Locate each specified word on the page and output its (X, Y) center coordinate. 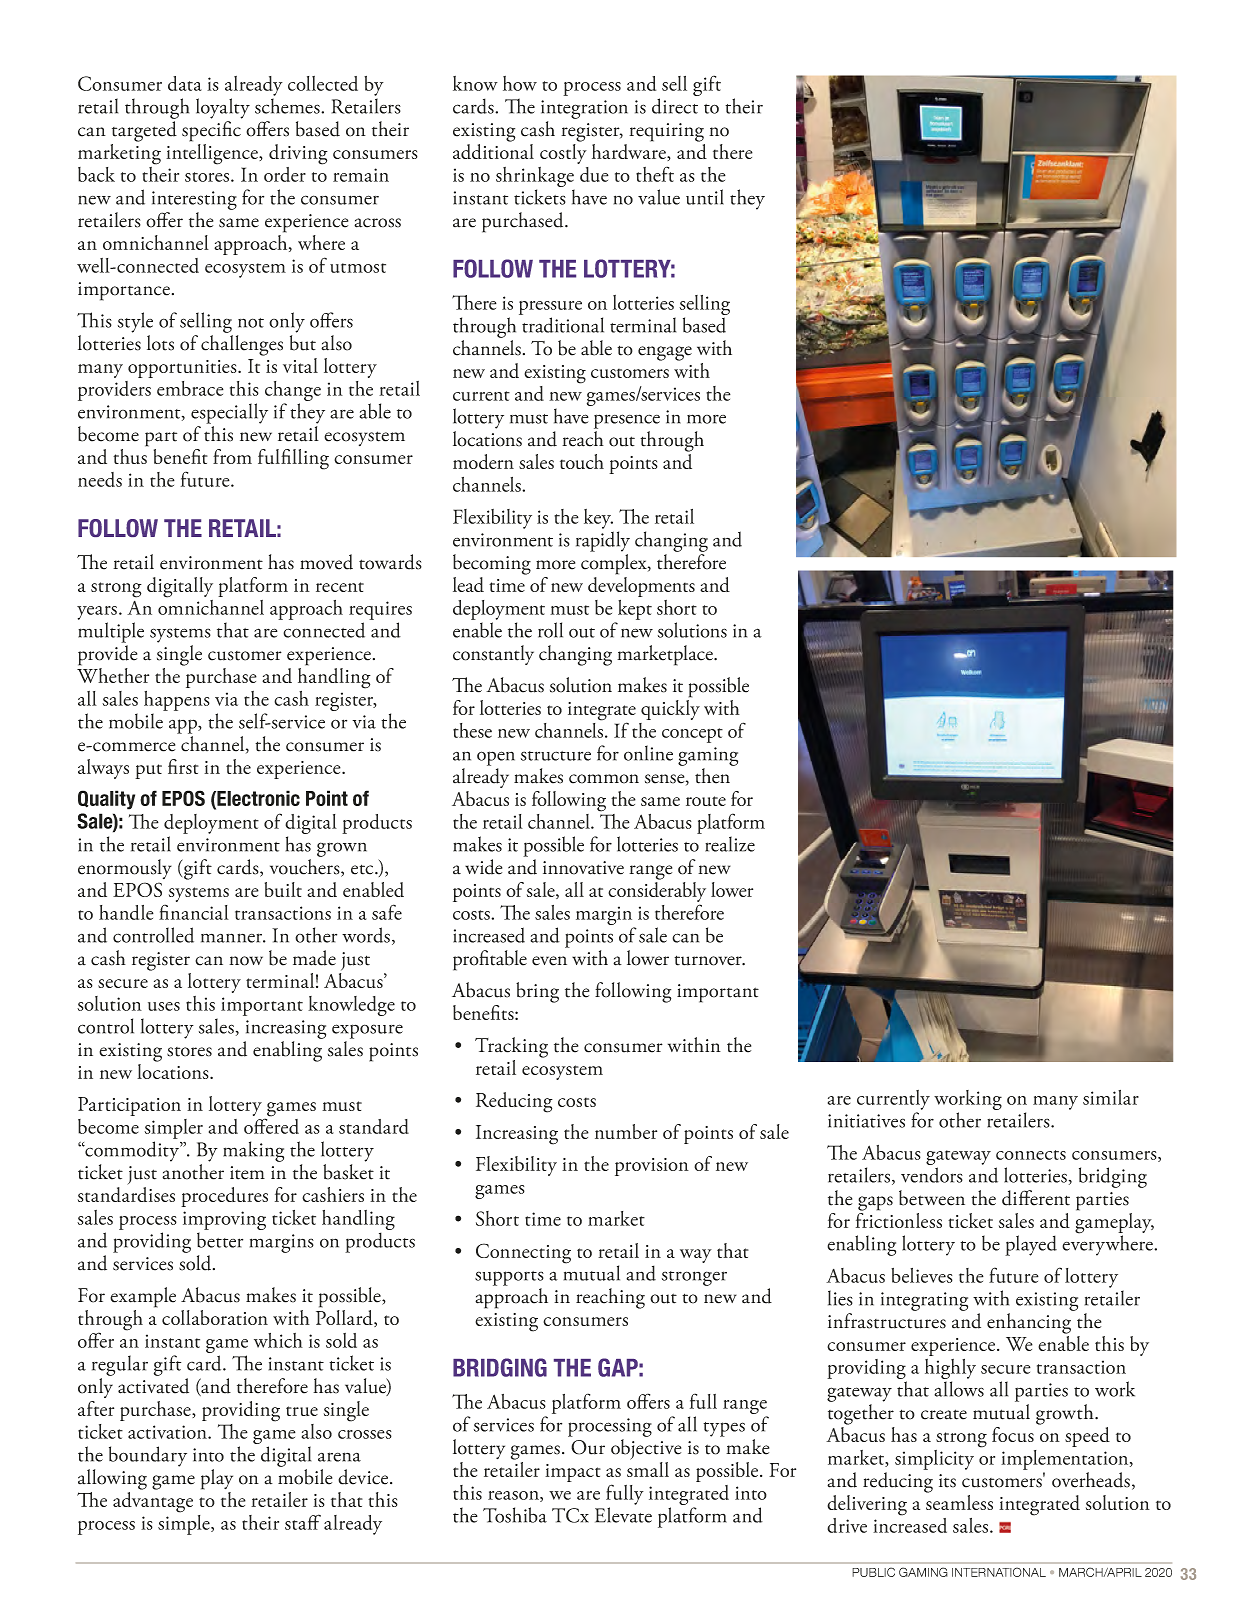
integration (584, 109)
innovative (583, 868)
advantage (153, 1502)
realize (730, 844)
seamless (959, 1502)
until (705, 197)
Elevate (623, 1515)
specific (211, 131)
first (183, 766)
